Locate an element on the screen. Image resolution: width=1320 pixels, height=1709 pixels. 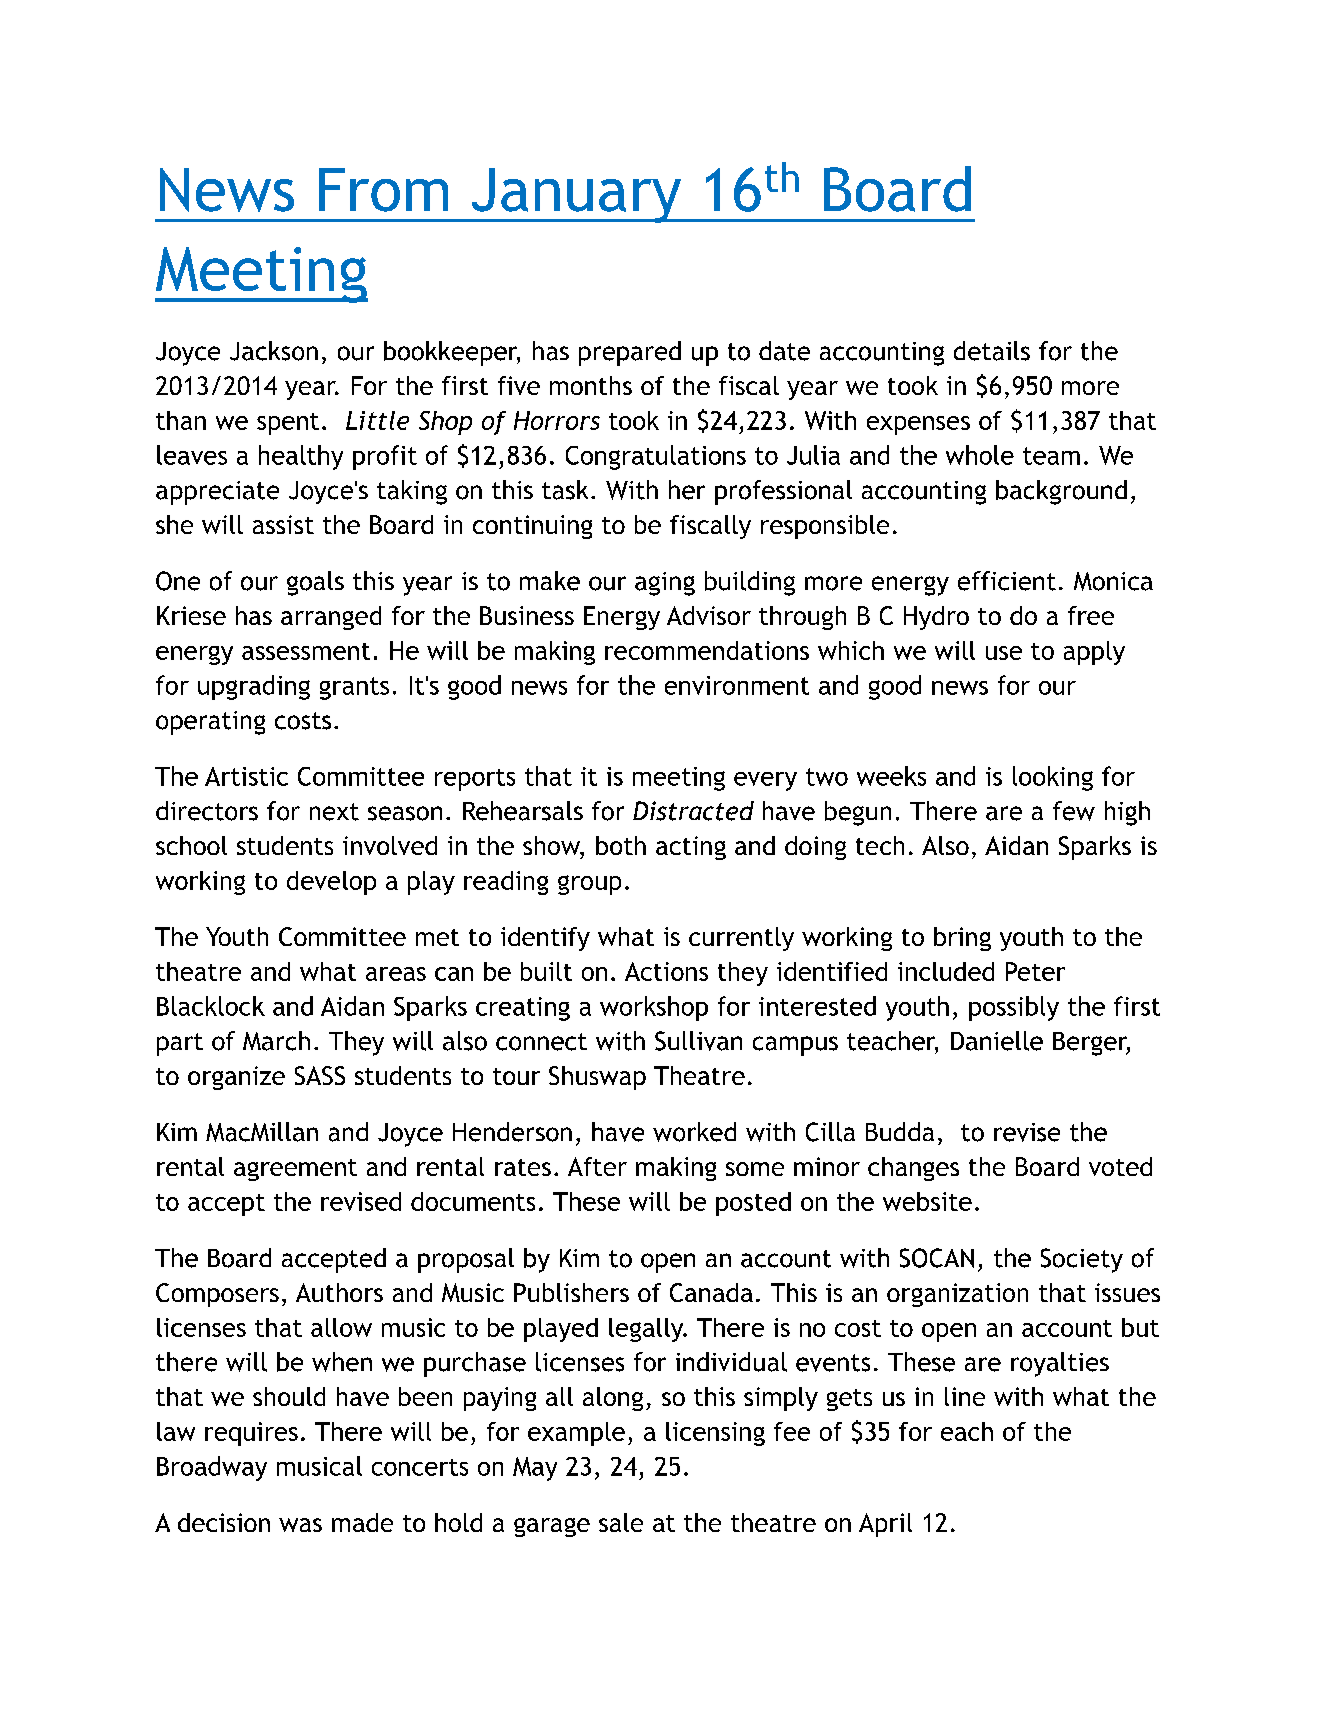
January is located at coordinates (576, 195).
